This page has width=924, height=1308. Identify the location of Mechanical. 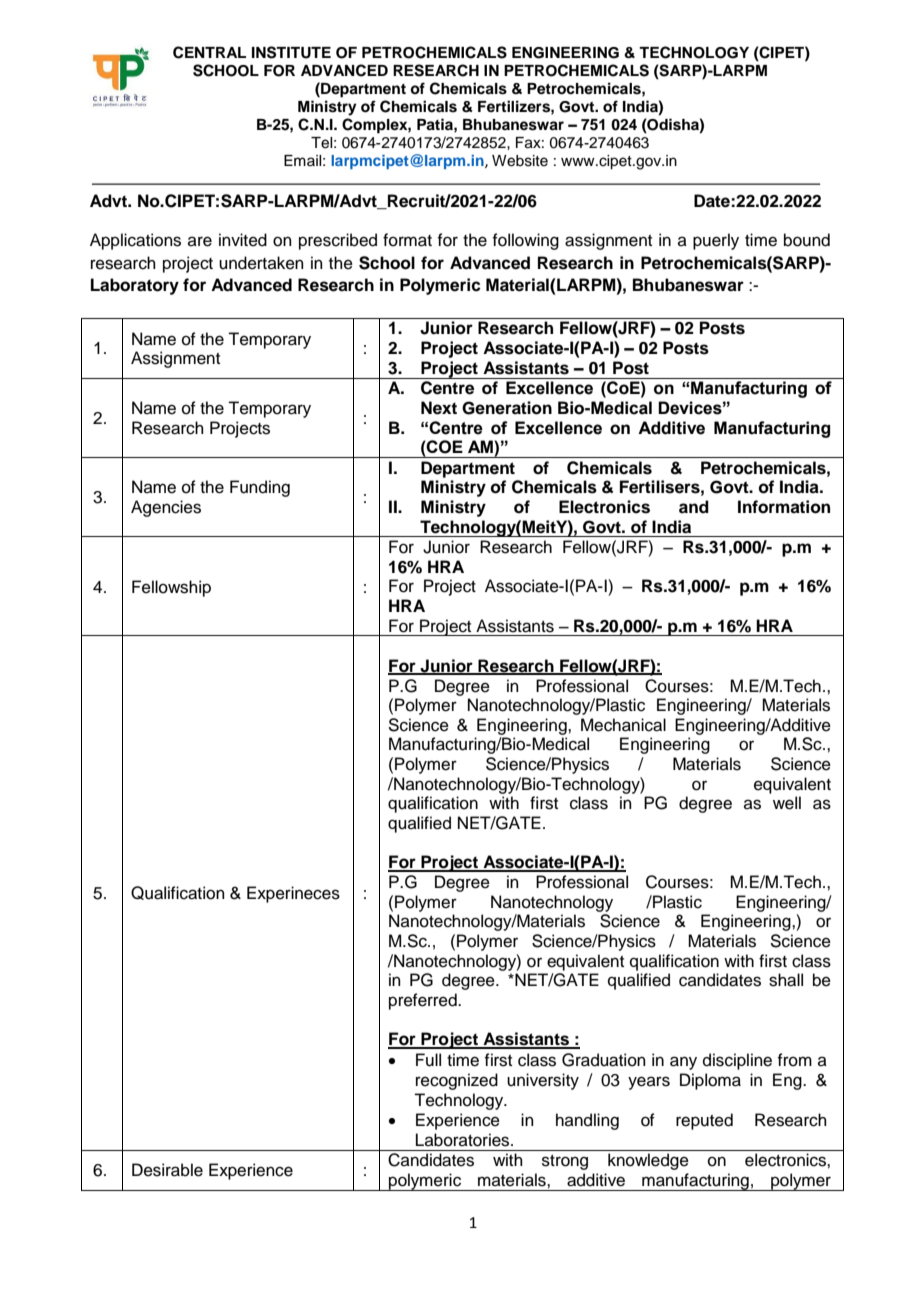
(623, 725).
